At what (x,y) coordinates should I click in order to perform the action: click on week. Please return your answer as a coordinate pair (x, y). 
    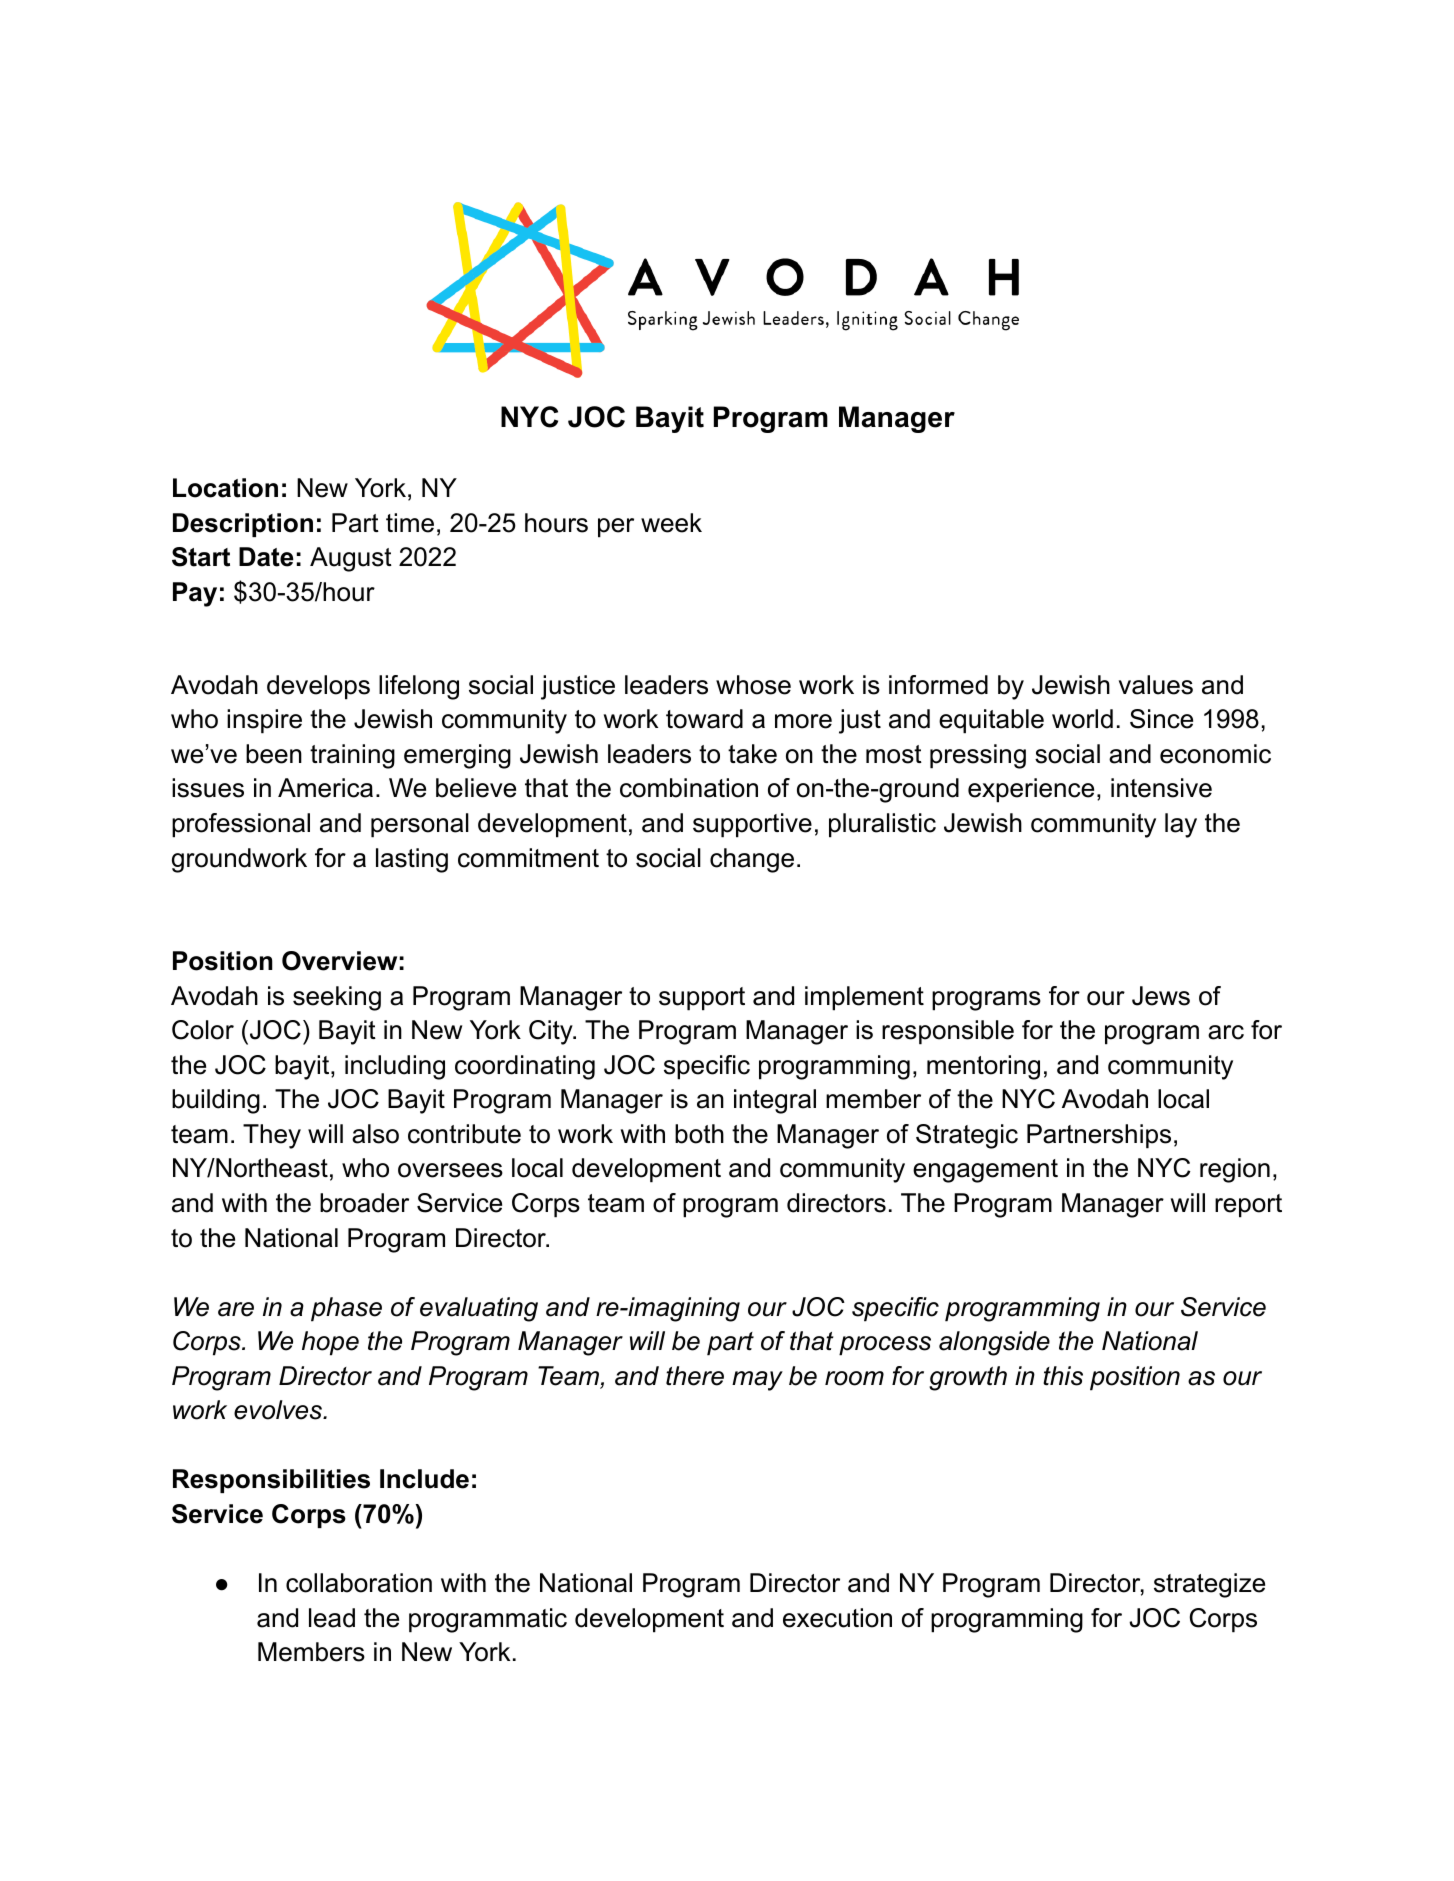
    Looking at the image, I should click on (671, 523).
